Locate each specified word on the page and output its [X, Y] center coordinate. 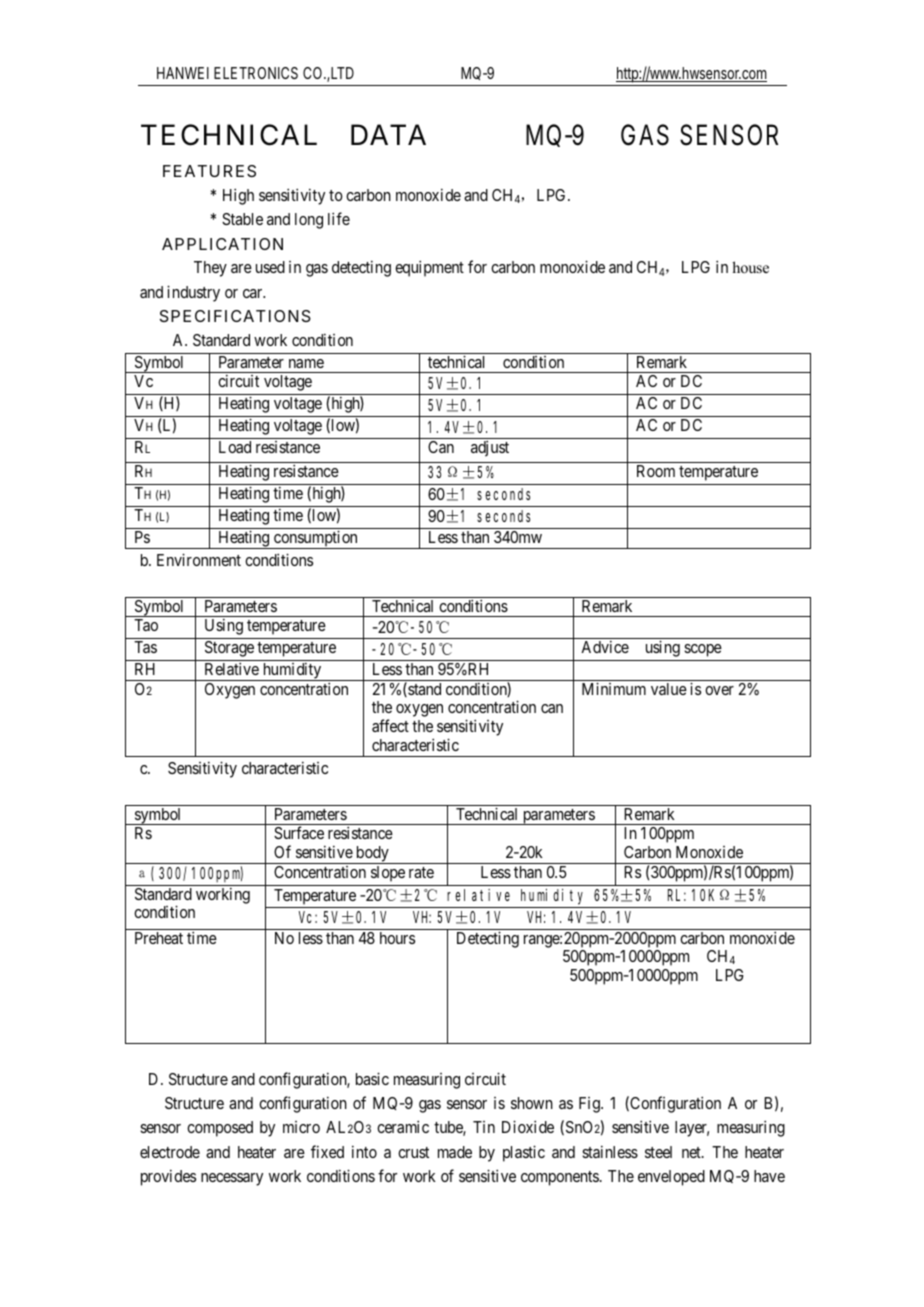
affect [390, 725]
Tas [145, 647]
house [750, 267]
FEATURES [209, 171]
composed [220, 1129]
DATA [388, 134]
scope [703, 650]
